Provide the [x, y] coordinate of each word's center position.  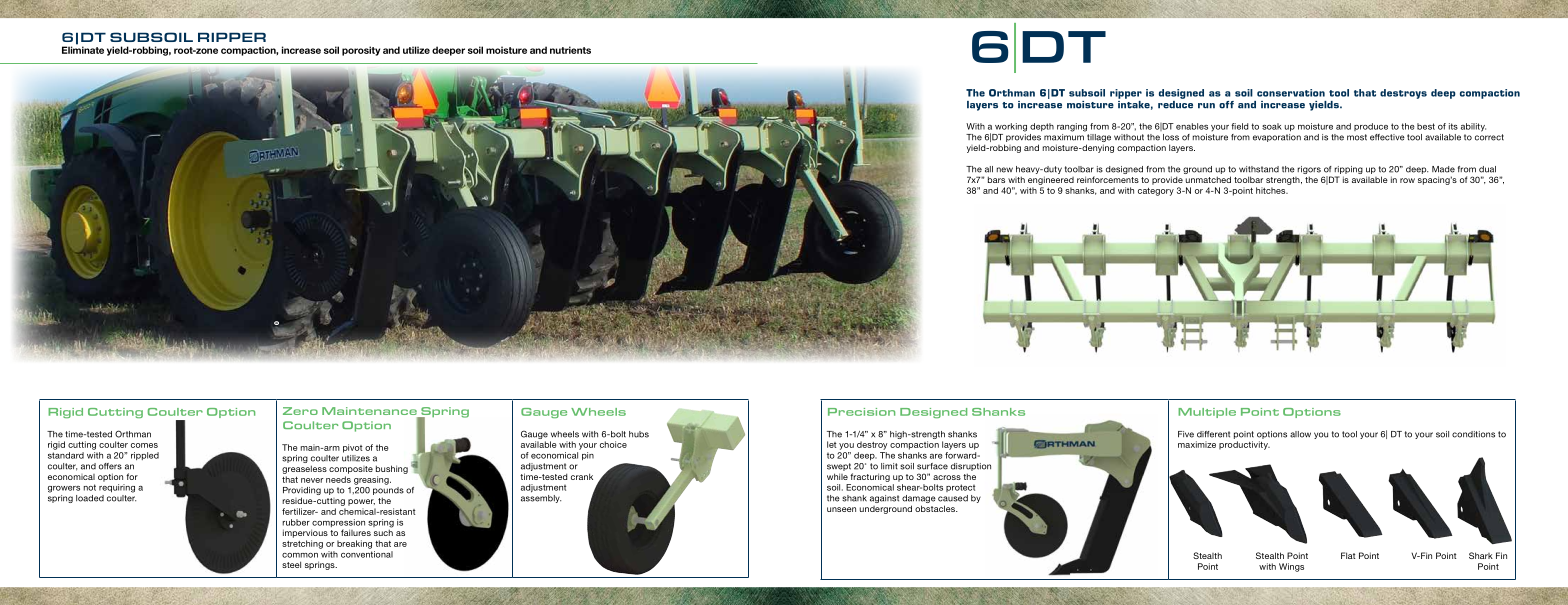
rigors [1309, 171]
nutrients [570, 50]
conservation [1291, 93]
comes [144, 445]
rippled [145, 456]
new [1005, 170]
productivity [1244, 445]
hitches [1272, 190]
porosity [361, 51]
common [300, 555]
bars [996, 179]
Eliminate [83, 49]
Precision [861, 412]
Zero [300, 411]
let [831, 444]
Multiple [1207, 413]
